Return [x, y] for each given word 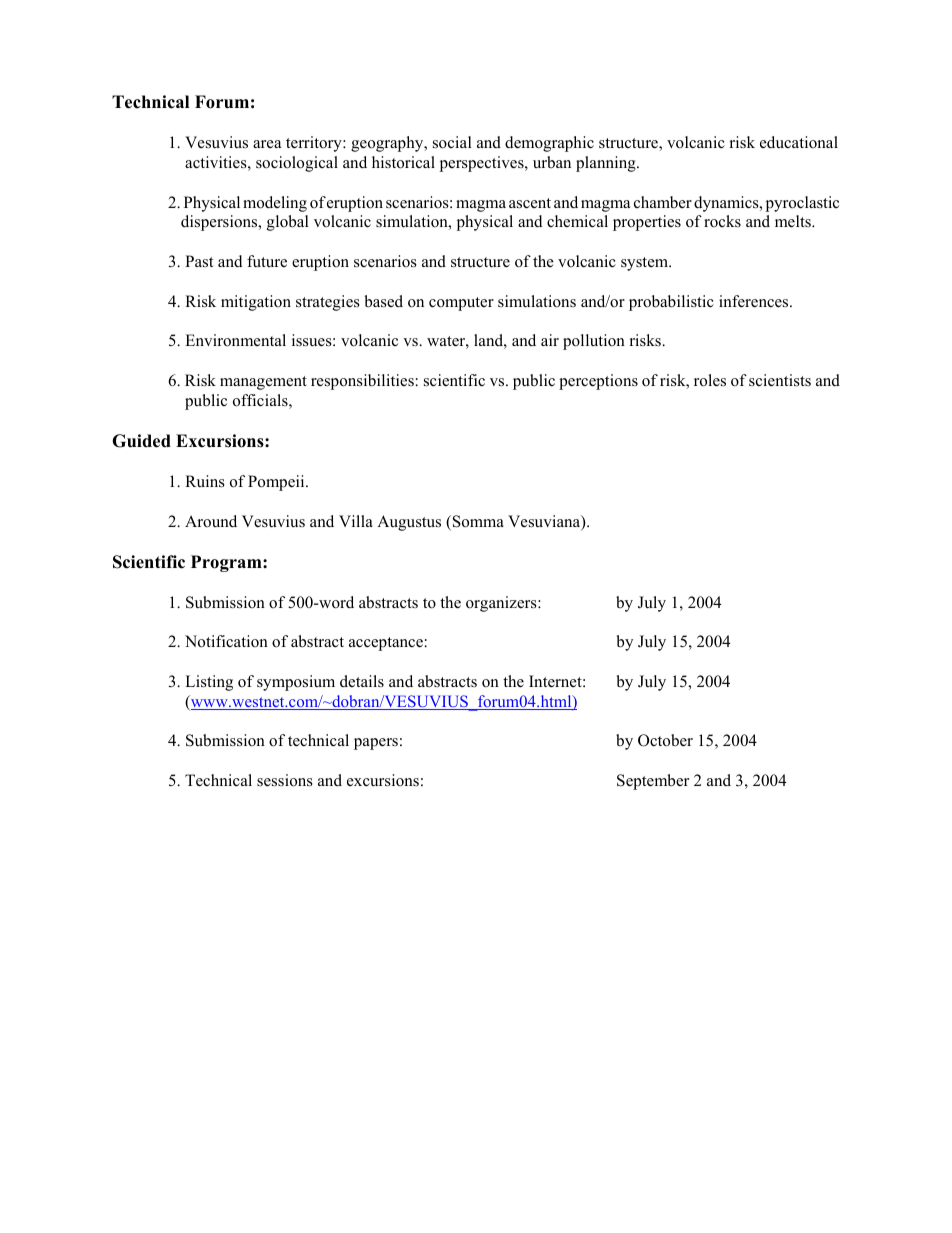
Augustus [409, 523]
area [267, 144]
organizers [502, 604]
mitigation [256, 303]
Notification [226, 641]
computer [461, 304]
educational [799, 142]
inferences [755, 301]
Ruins [205, 481]
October [665, 740]
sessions [285, 780]
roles [710, 380]
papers [376, 744]
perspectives [483, 164]
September [653, 782]
